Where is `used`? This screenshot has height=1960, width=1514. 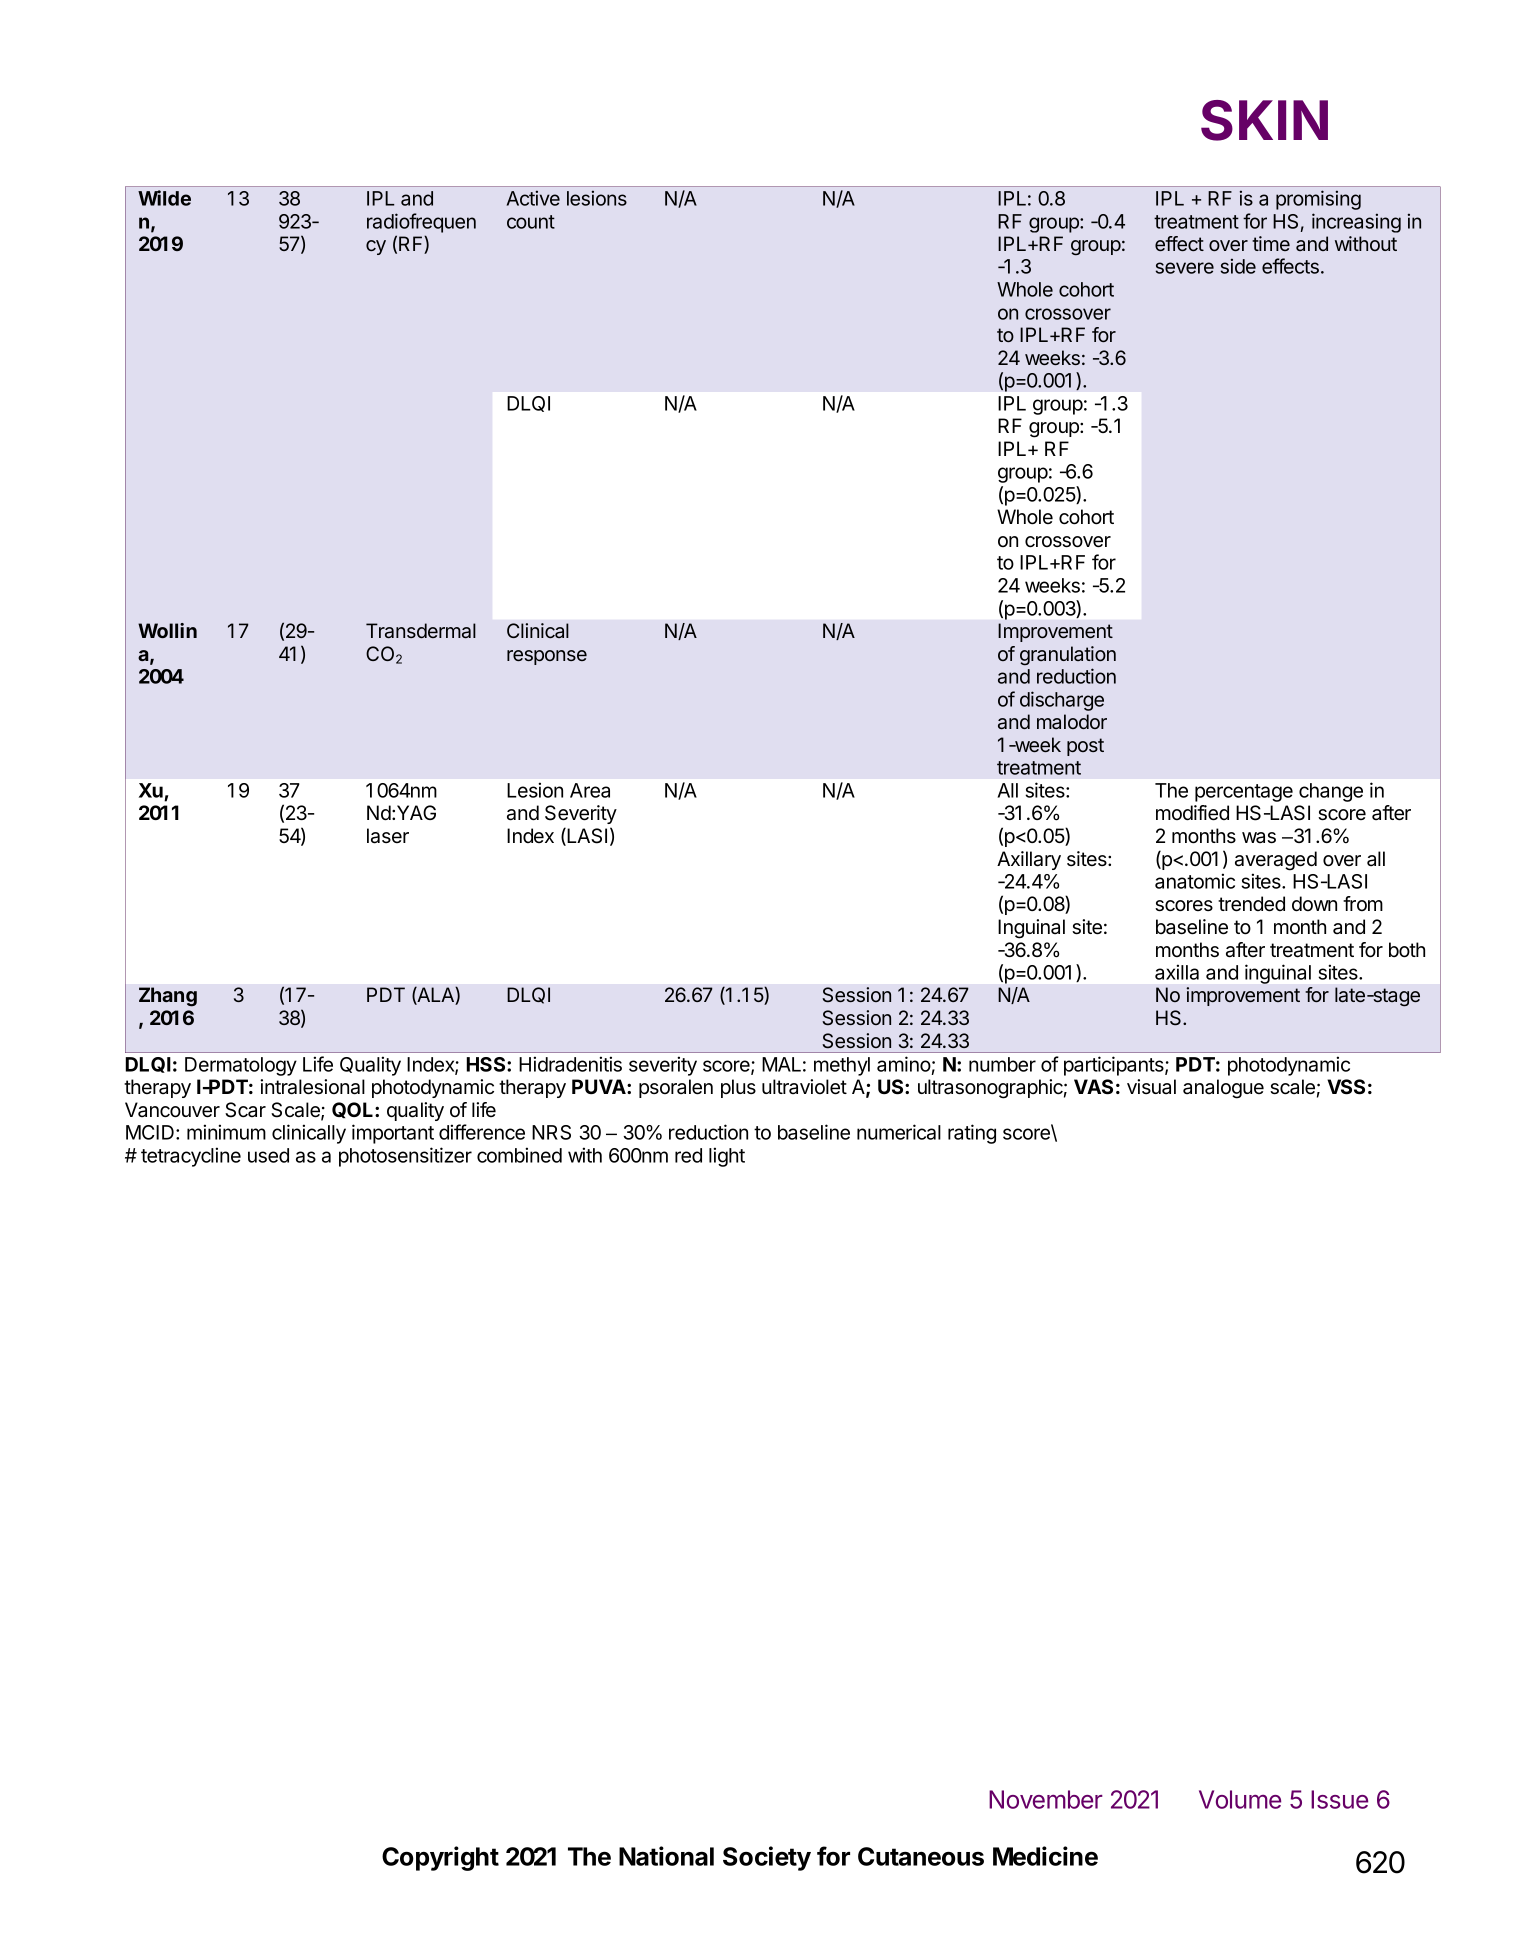 used is located at coordinates (268, 1155).
